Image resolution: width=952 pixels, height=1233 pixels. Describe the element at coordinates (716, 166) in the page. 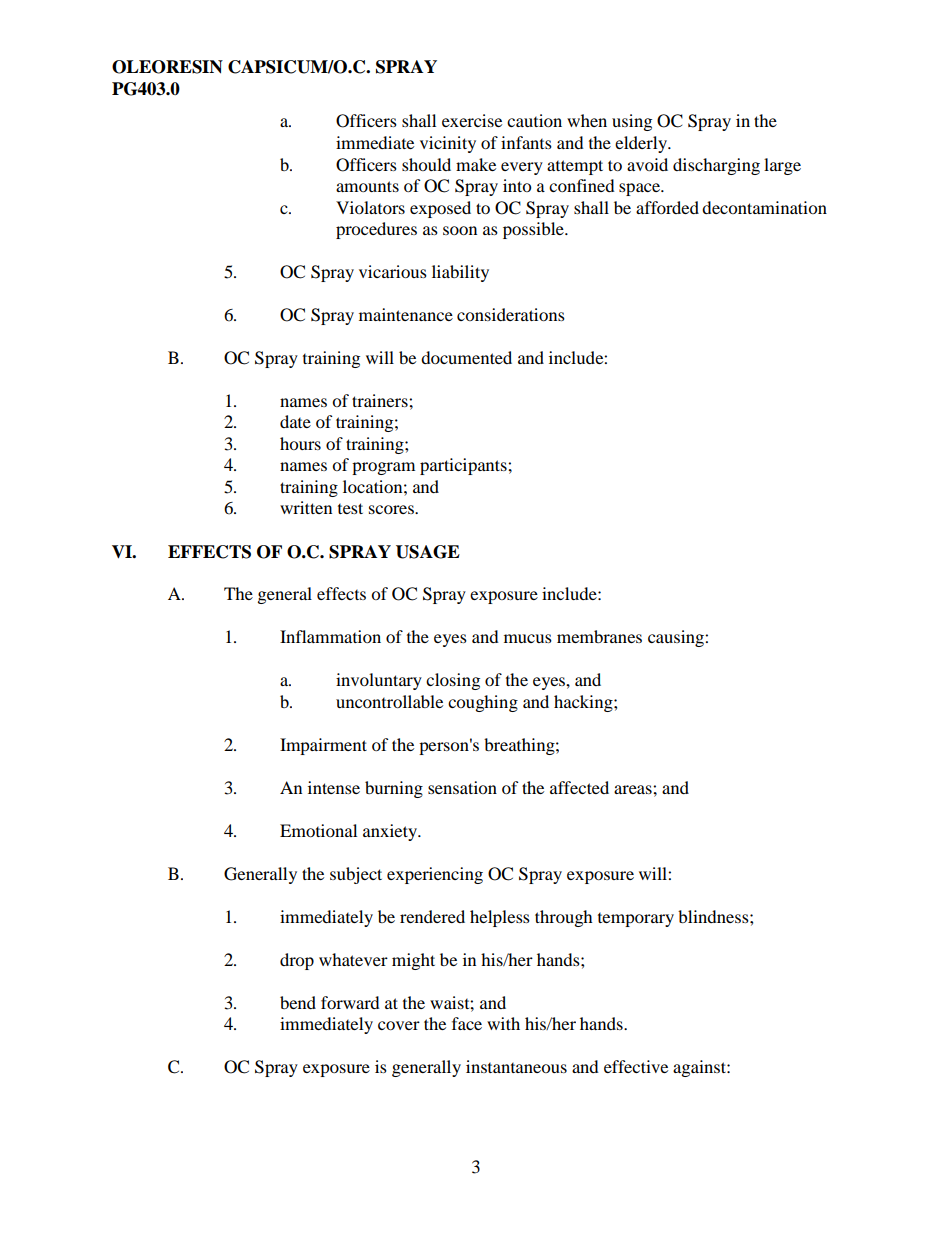

I see `discharging` at that location.
